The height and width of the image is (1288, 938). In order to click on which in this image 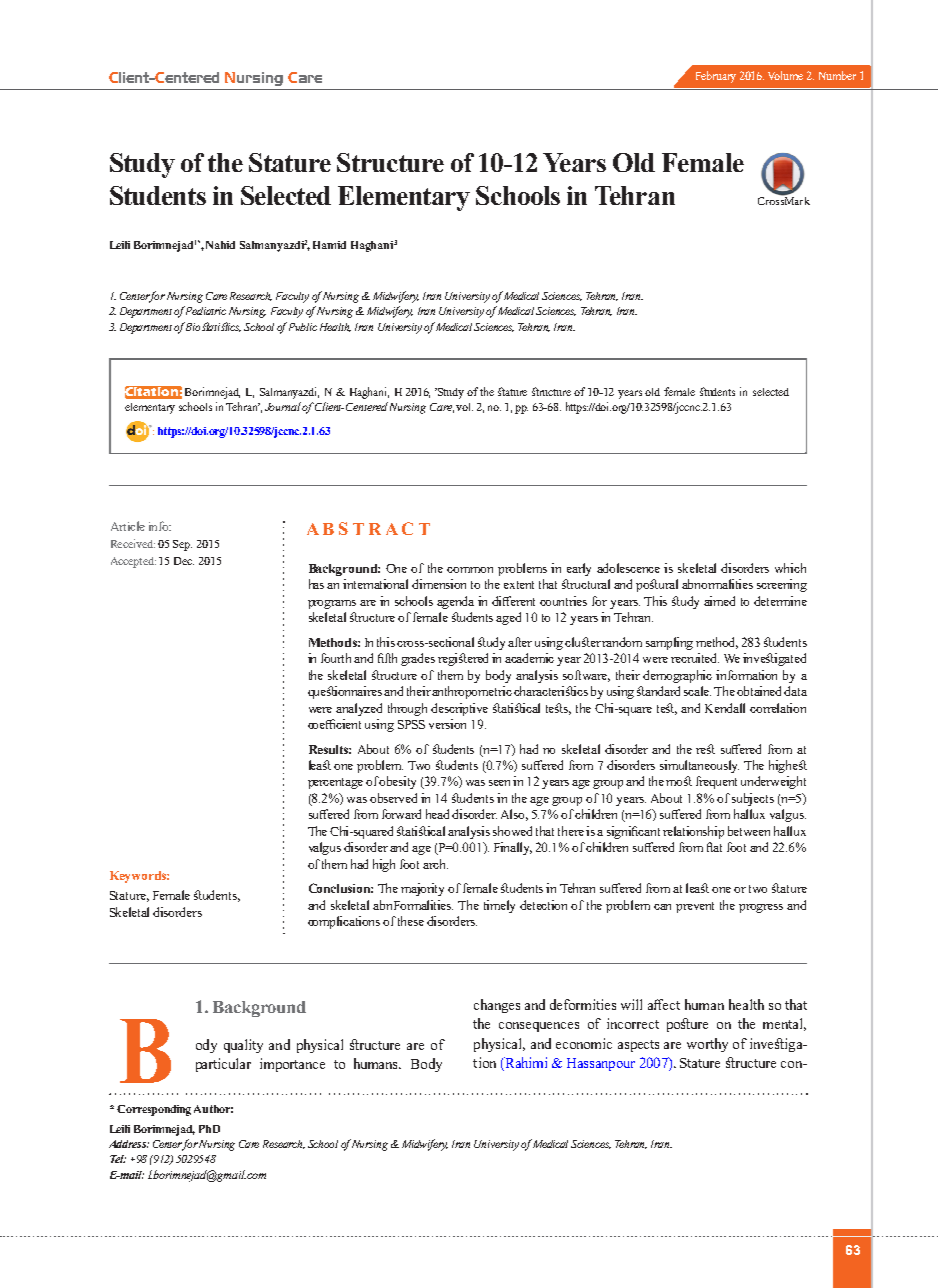, I will do `click(790, 568)`.
